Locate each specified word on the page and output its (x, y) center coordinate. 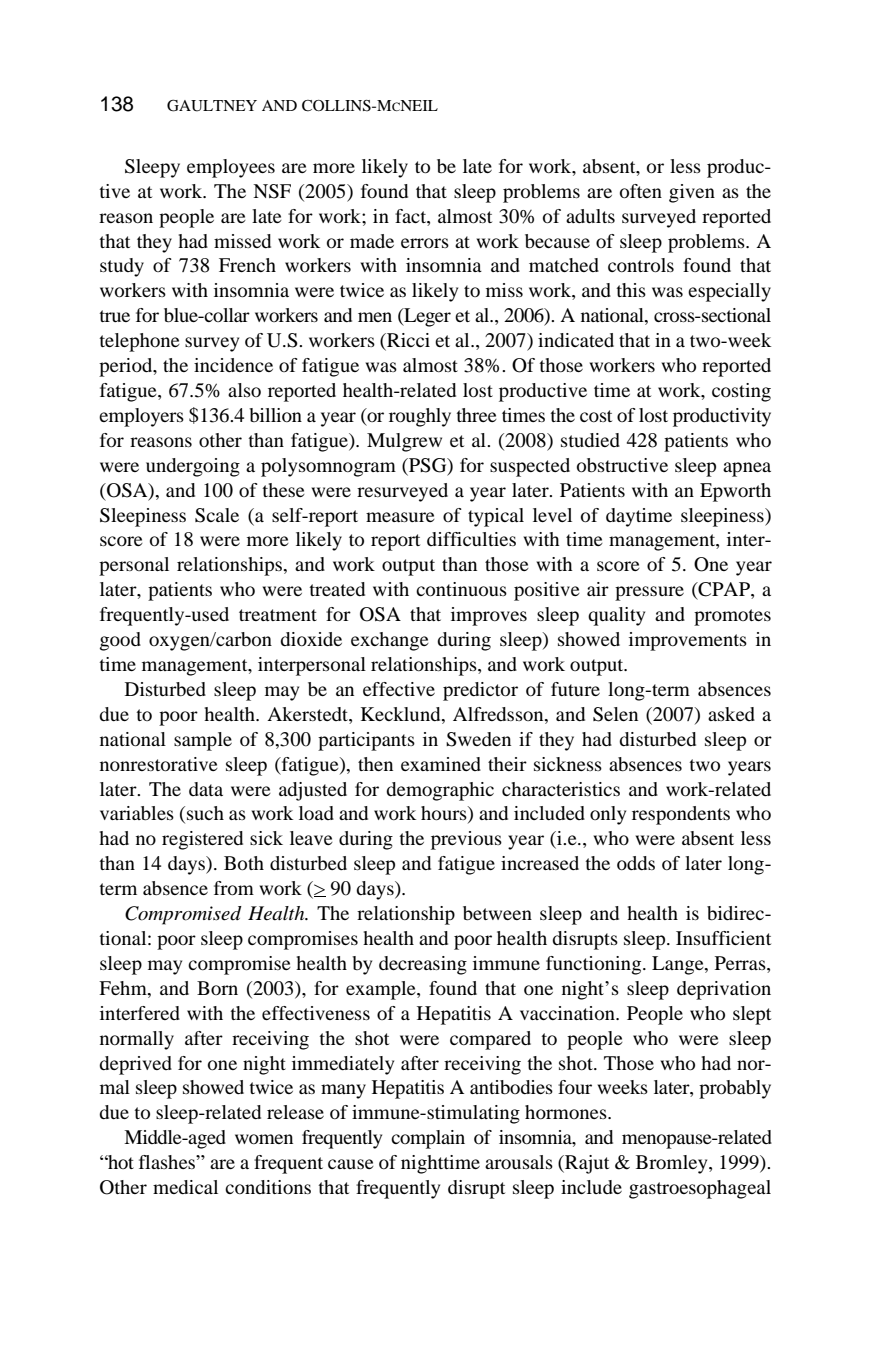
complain (428, 1139)
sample (203, 741)
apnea (747, 469)
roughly (420, 417)
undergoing (193, 467)
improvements (688, 641)
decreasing (423, 965)
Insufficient (723, 938)
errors (425, 243)
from (234, 888)
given (692, 193)
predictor (480, 691)
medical (185, 1187)
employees (231, 168)
